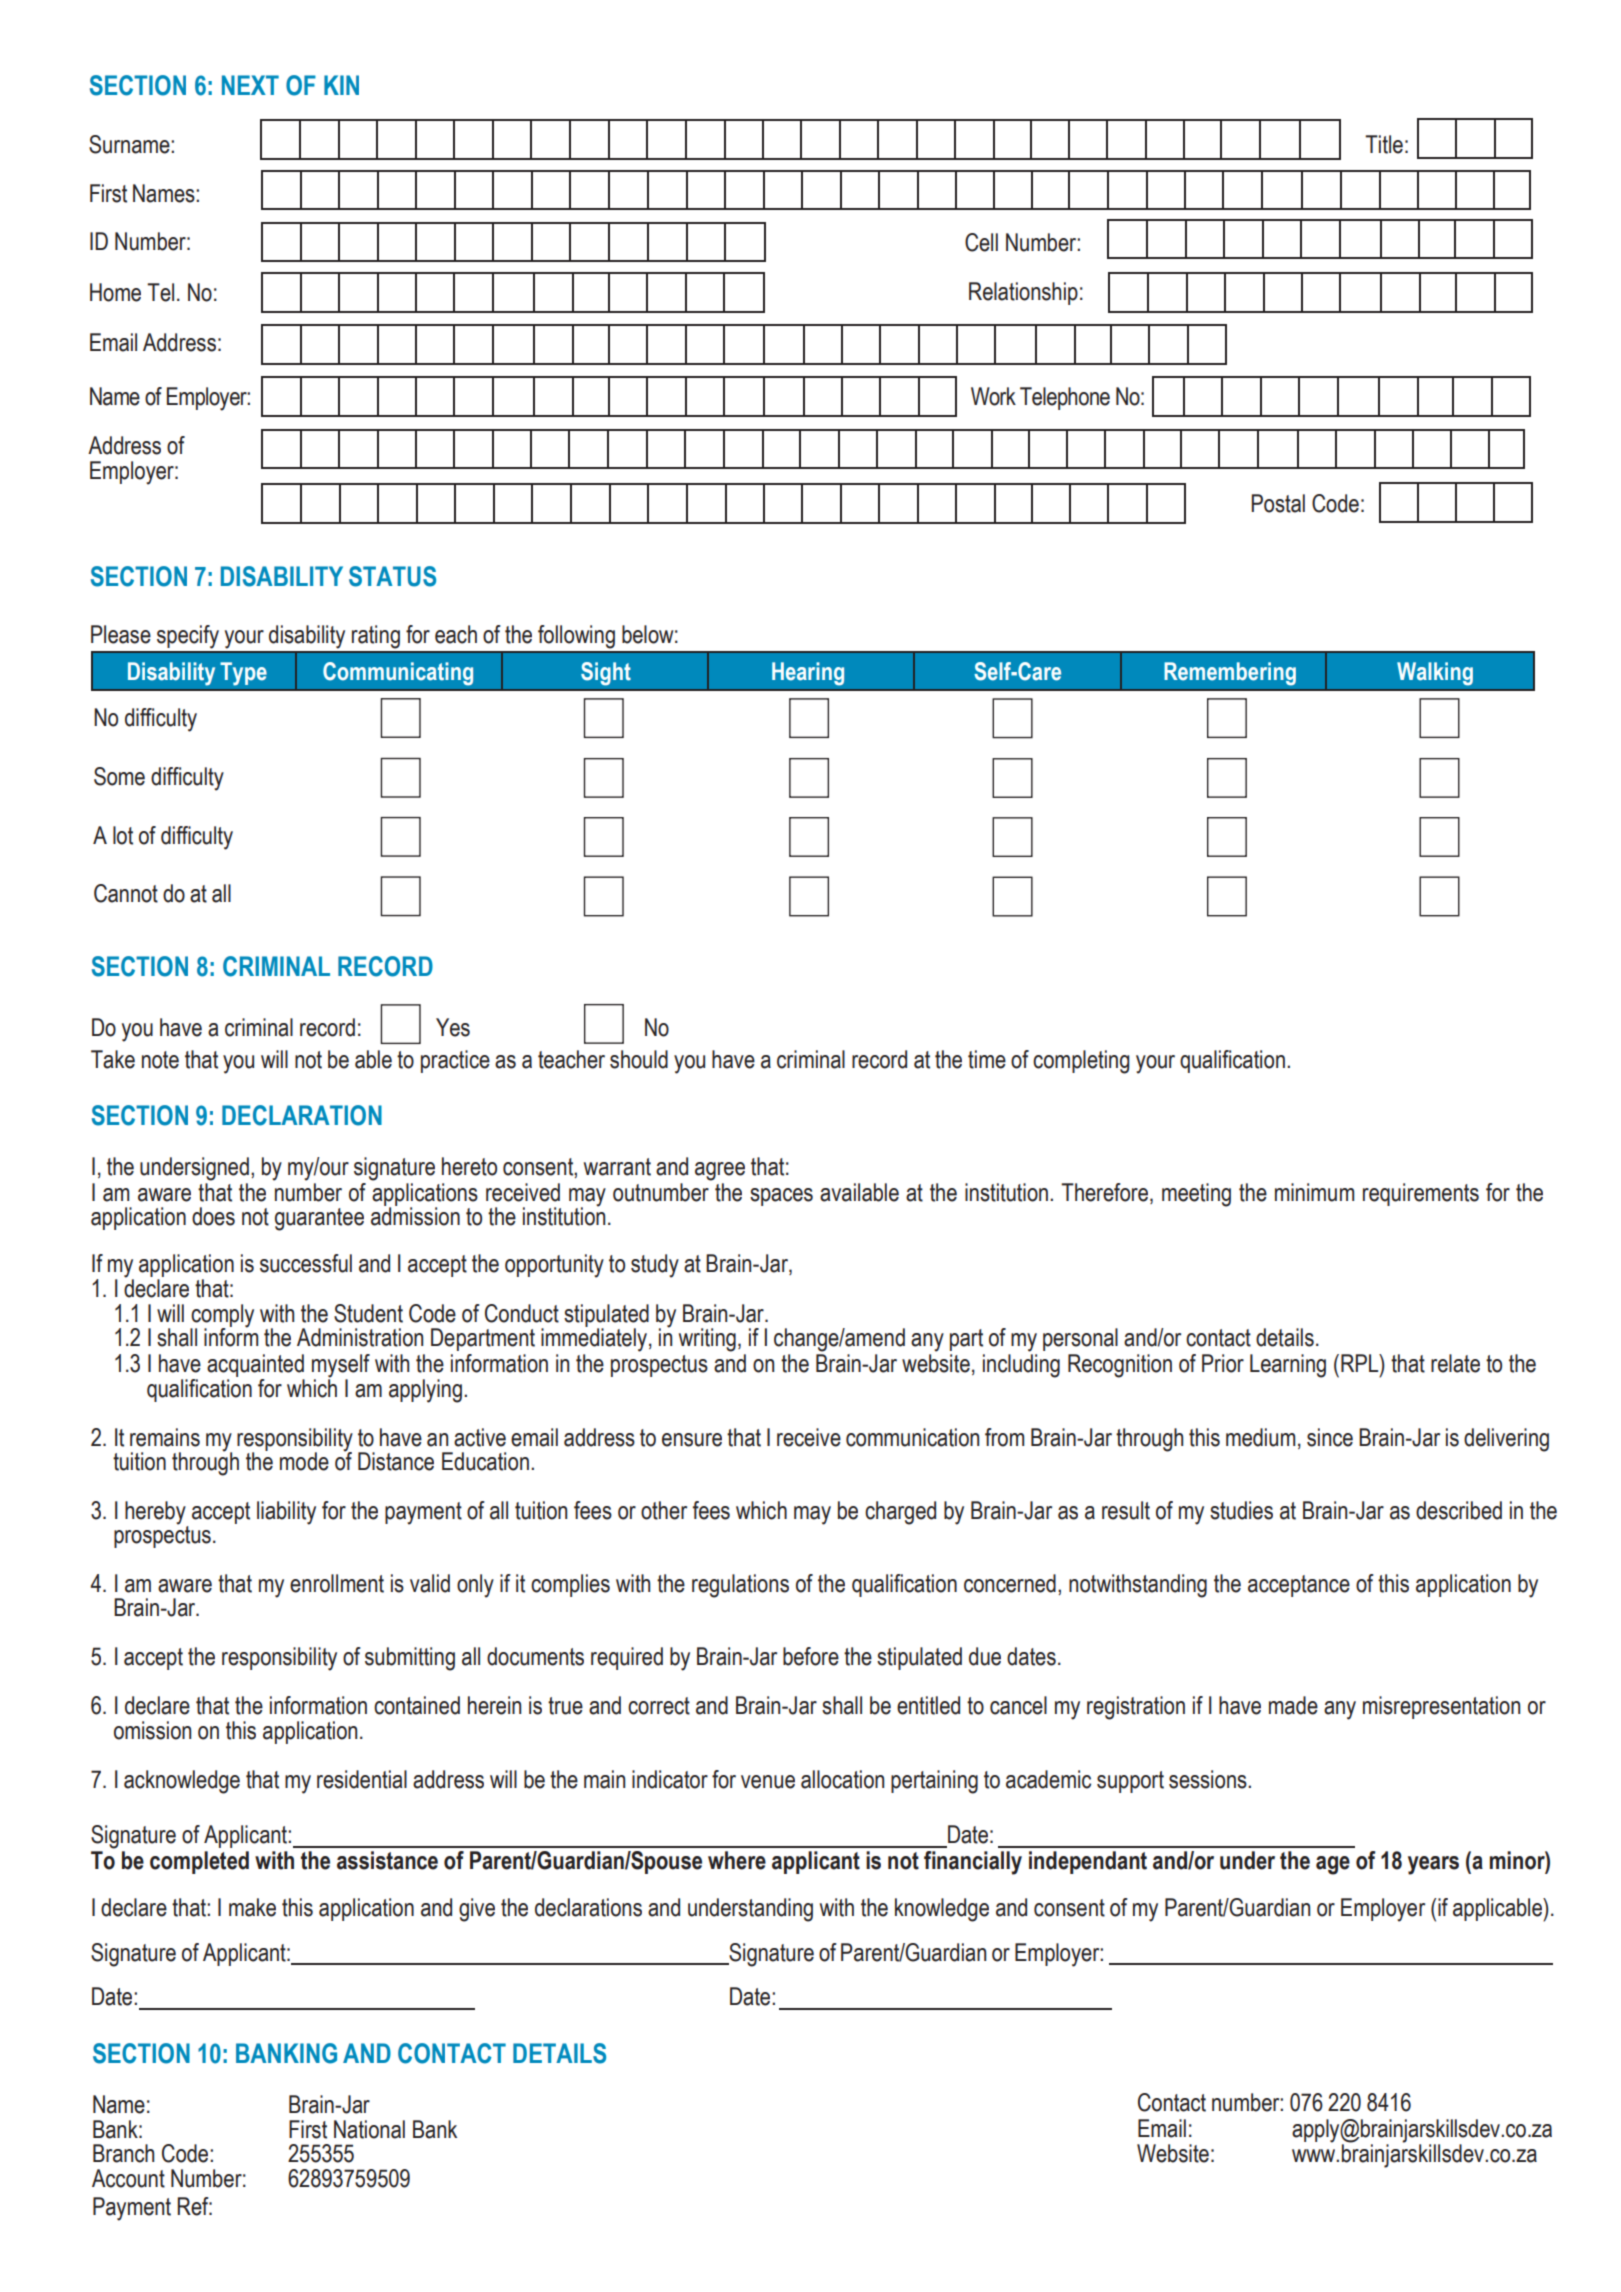 The width and height of the document is (1621, 2292). I want to click on guarantee, so click(319, 1219).
